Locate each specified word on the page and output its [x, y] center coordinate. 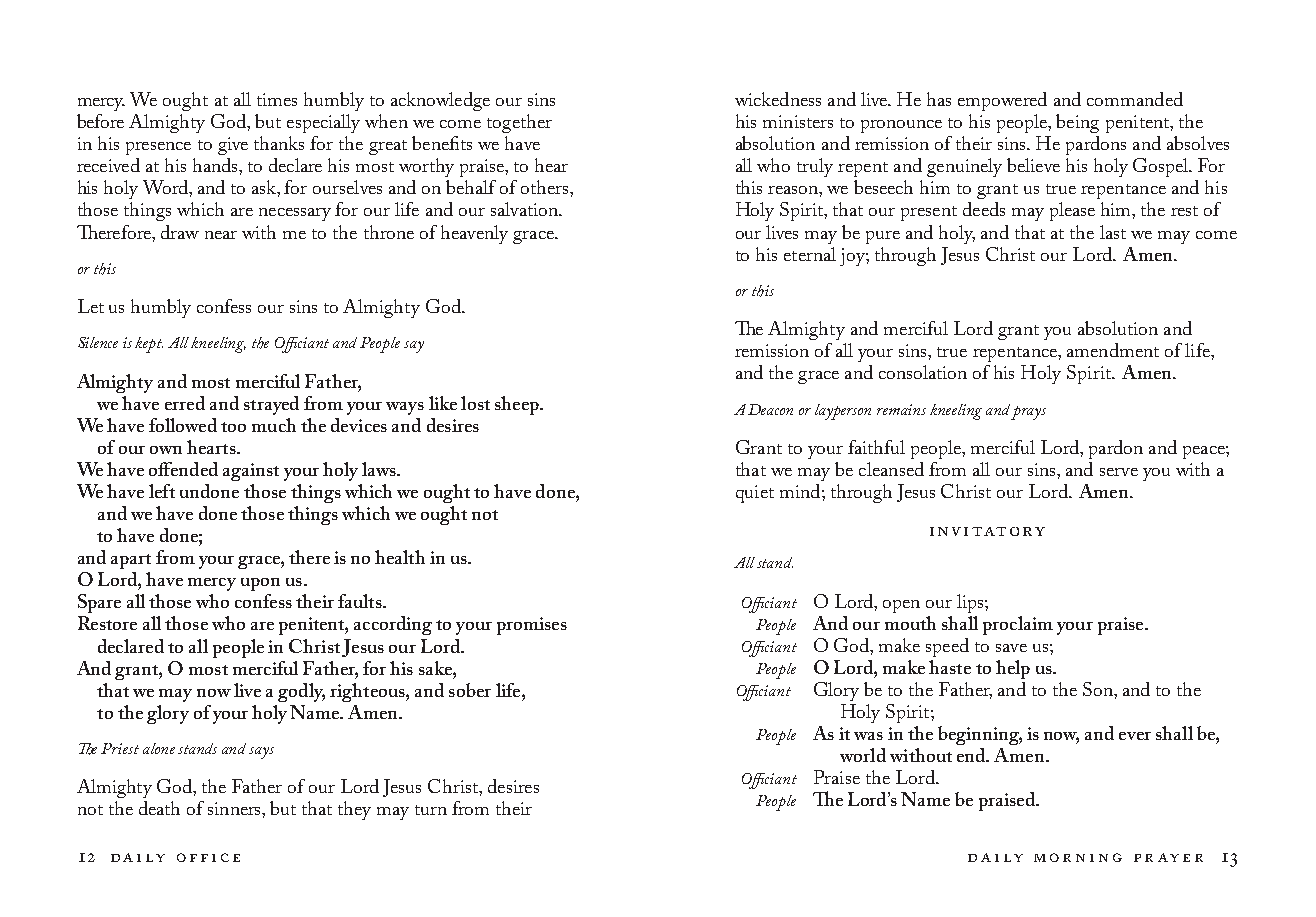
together [519, 123]
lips [971, 603]
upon [260, 584]
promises [532, 626]
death [159, 808]
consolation [923, 372]
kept [149, 345]
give [233, 146]
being [1077, 123]
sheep [518, 405]
